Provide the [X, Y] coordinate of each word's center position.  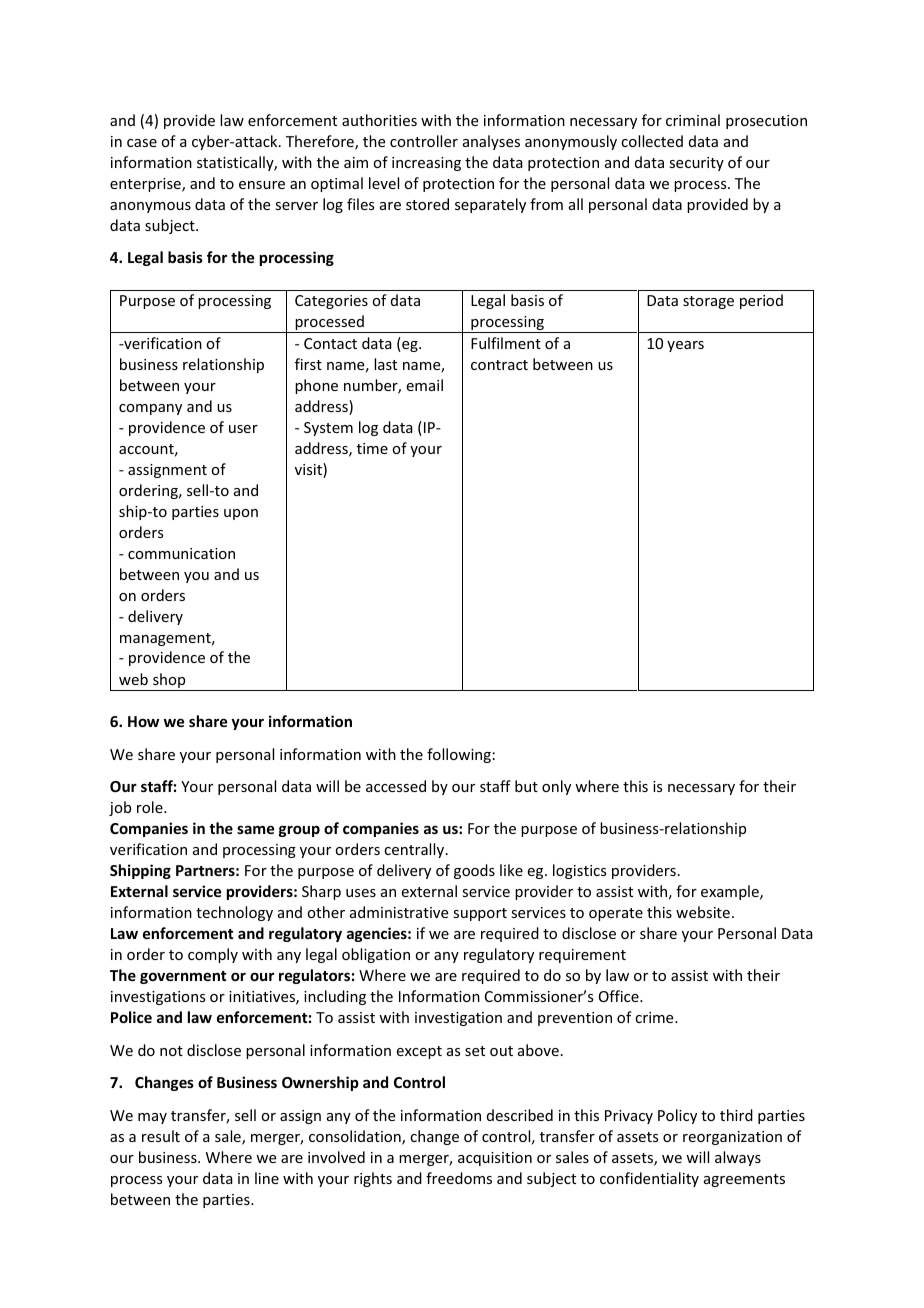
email [425, 385]
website [703, 912]
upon [241, 514]
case [142, 143]
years [685, 346]
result [161, 1136]
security [696, 164]
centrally [414, 850]
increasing [426, 164]
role [151, 807]
